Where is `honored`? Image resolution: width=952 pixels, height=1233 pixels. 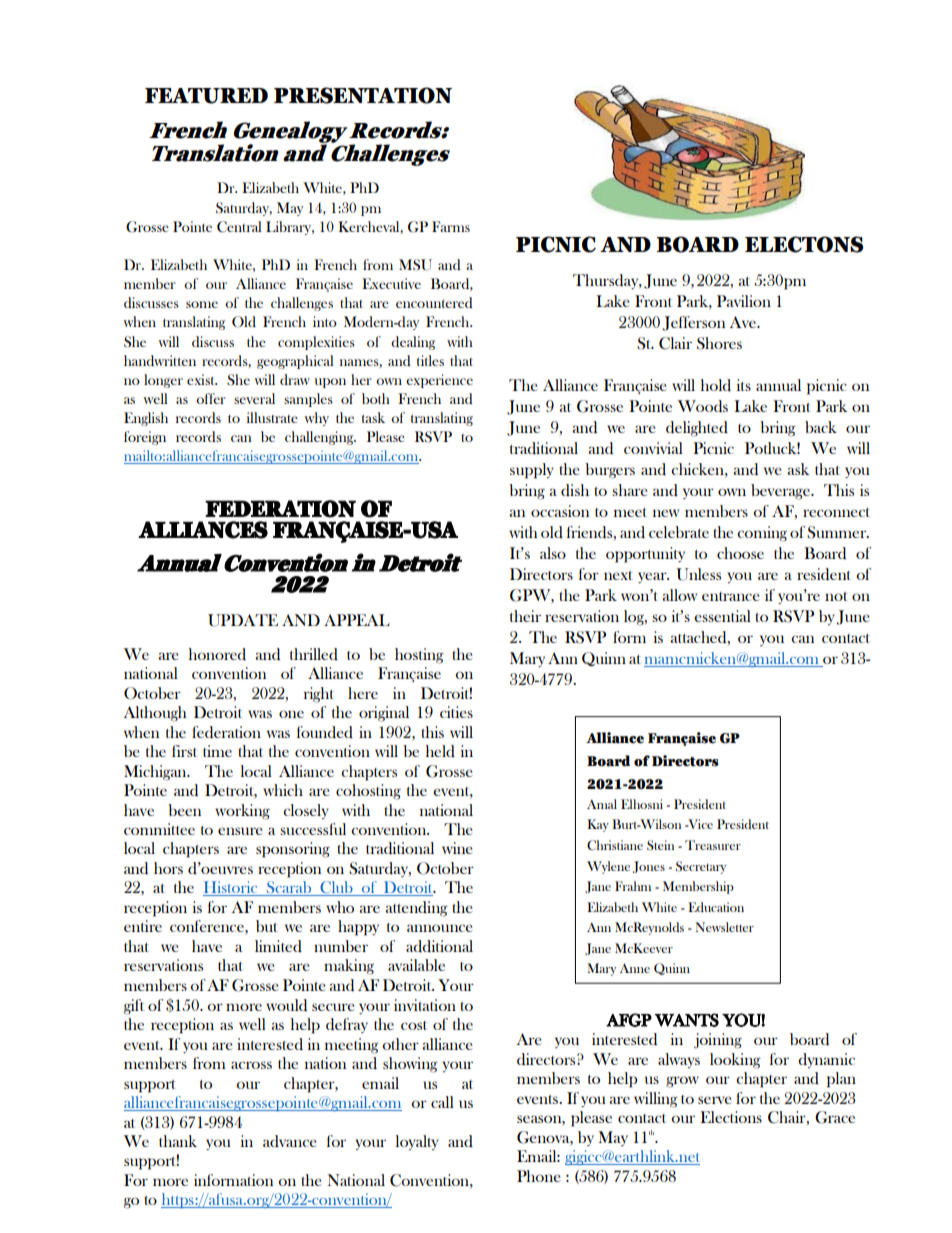 honored is located at coordinates (217, 654).
